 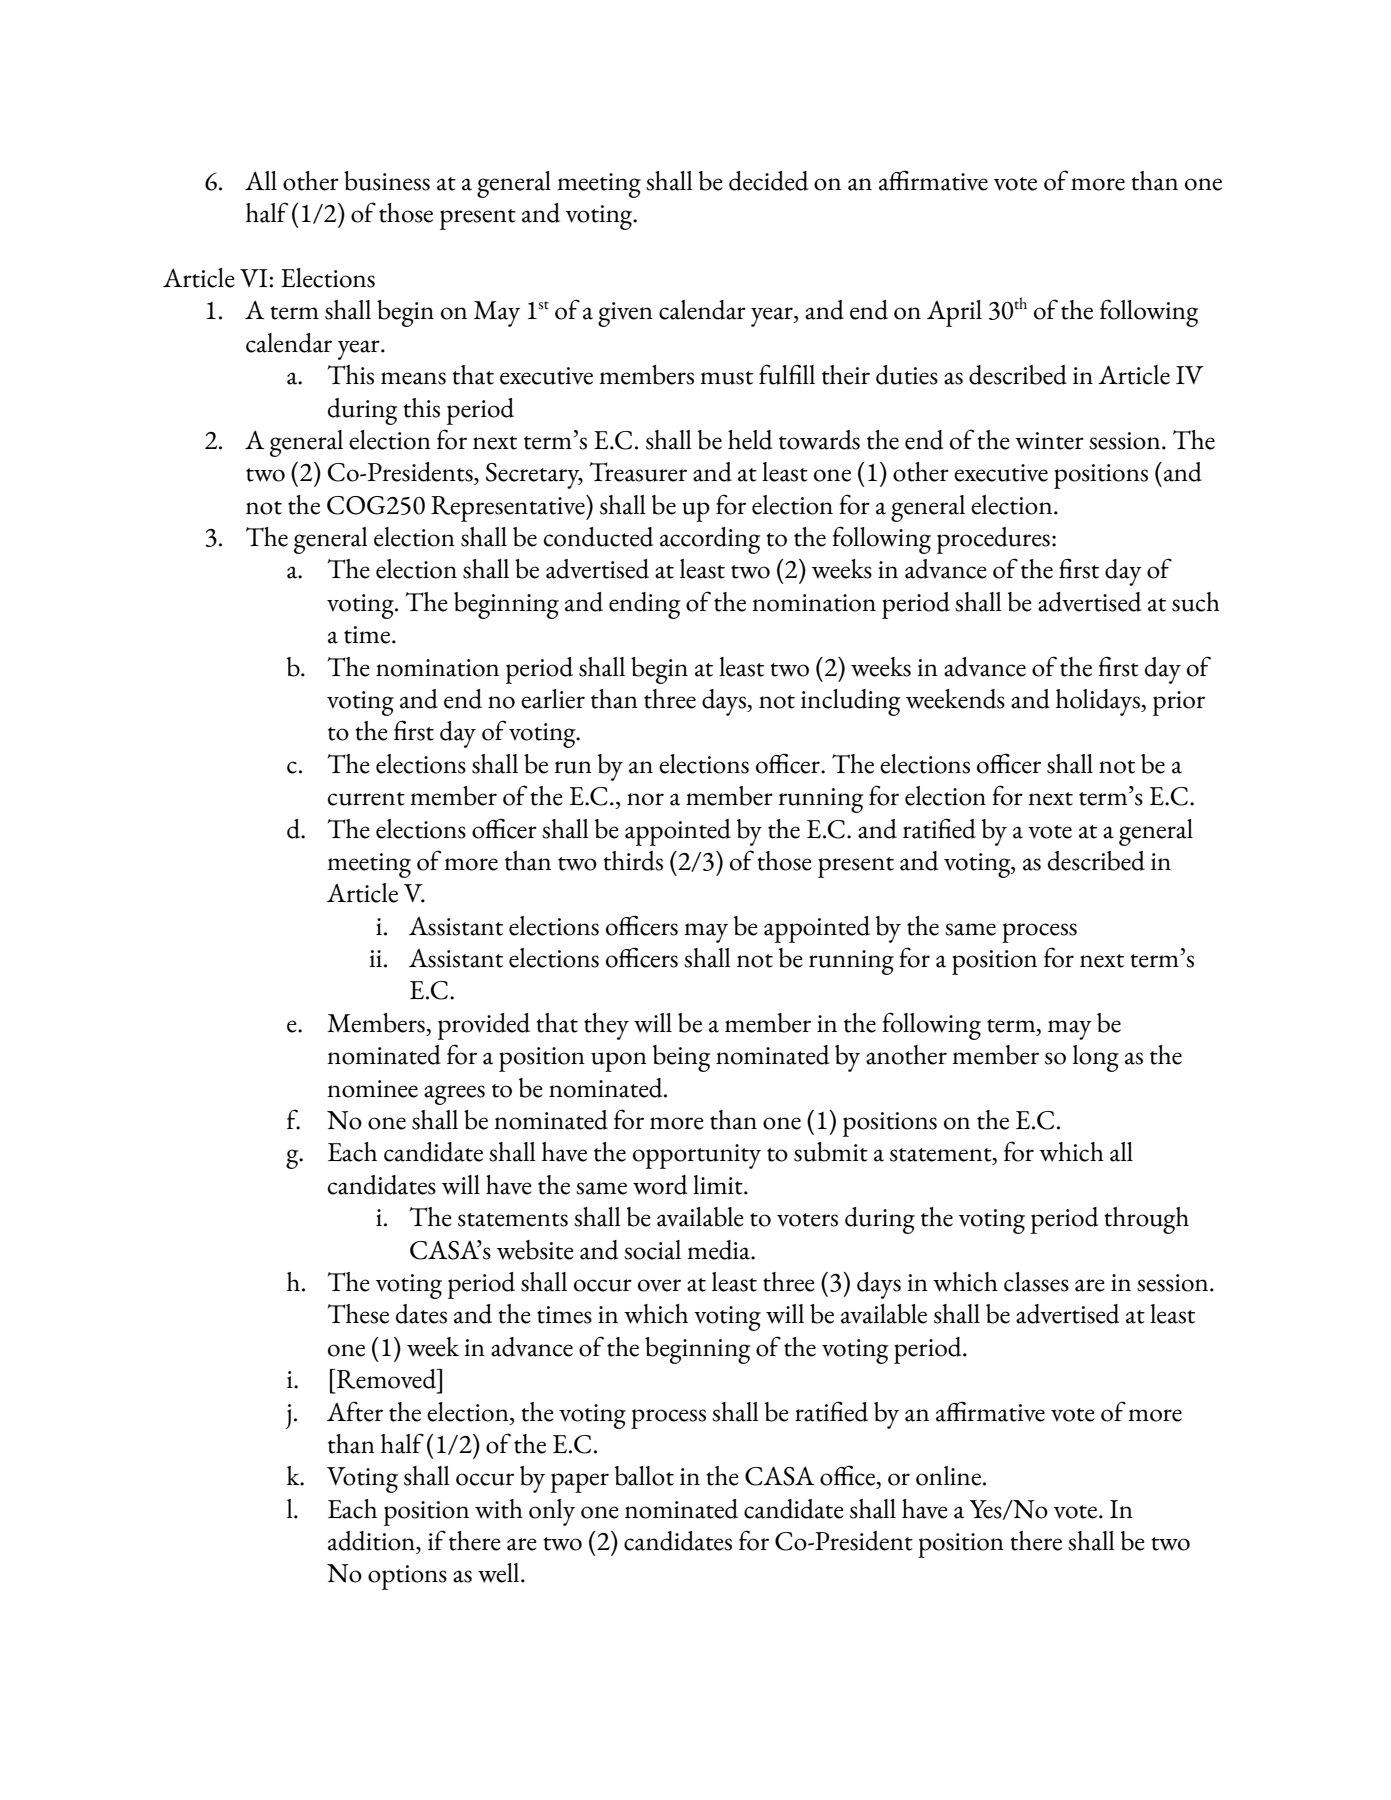 What do you see at coordinates (553, 699) in the screenshot?
I see `earlier` at bounding box center [553, 699].
